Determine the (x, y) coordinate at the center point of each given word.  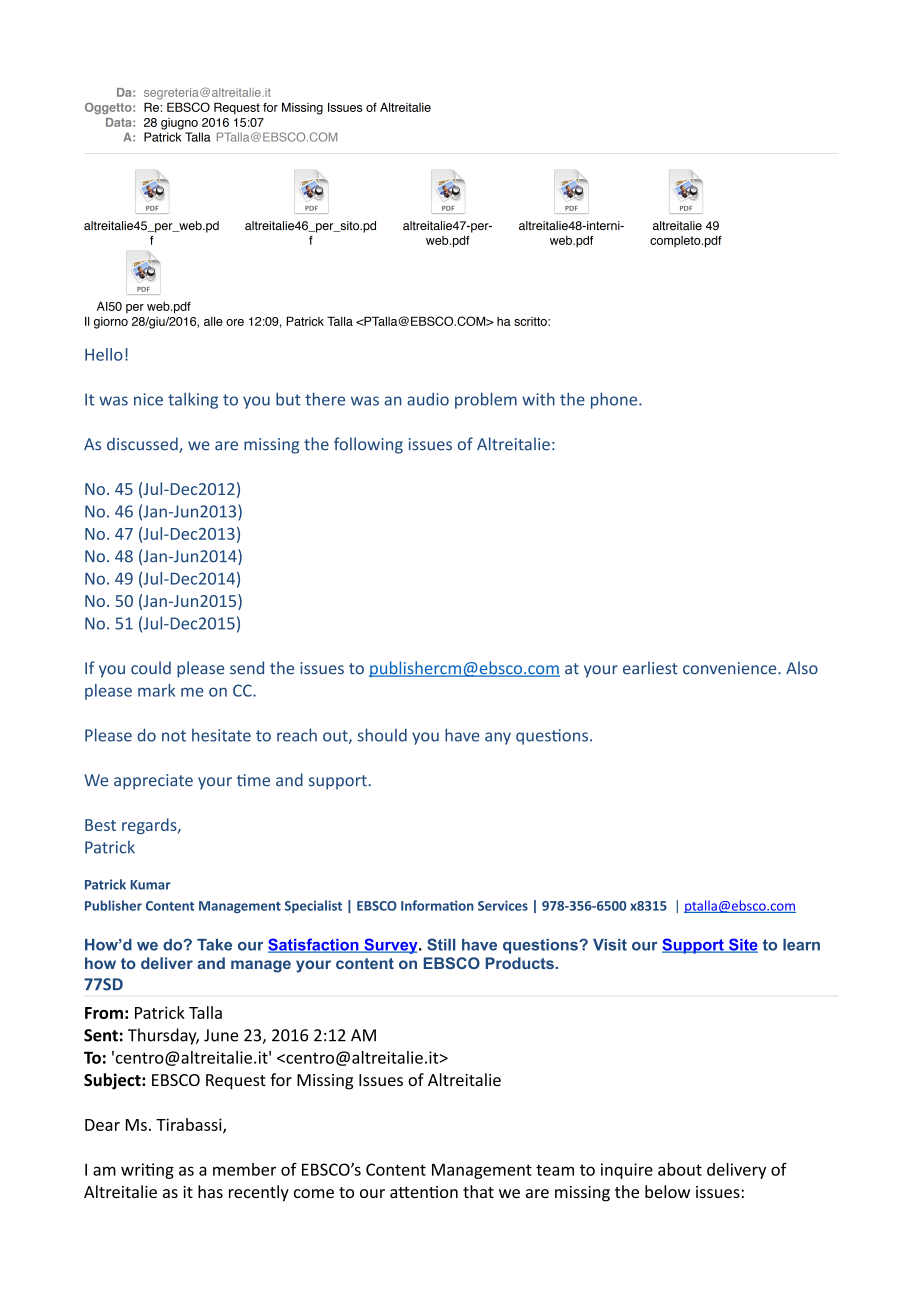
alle (213, 321)
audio (428, 399)
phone (615, 400)
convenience (731, 668)
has (210, 1191)
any (498, 738)
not (174, 736)
